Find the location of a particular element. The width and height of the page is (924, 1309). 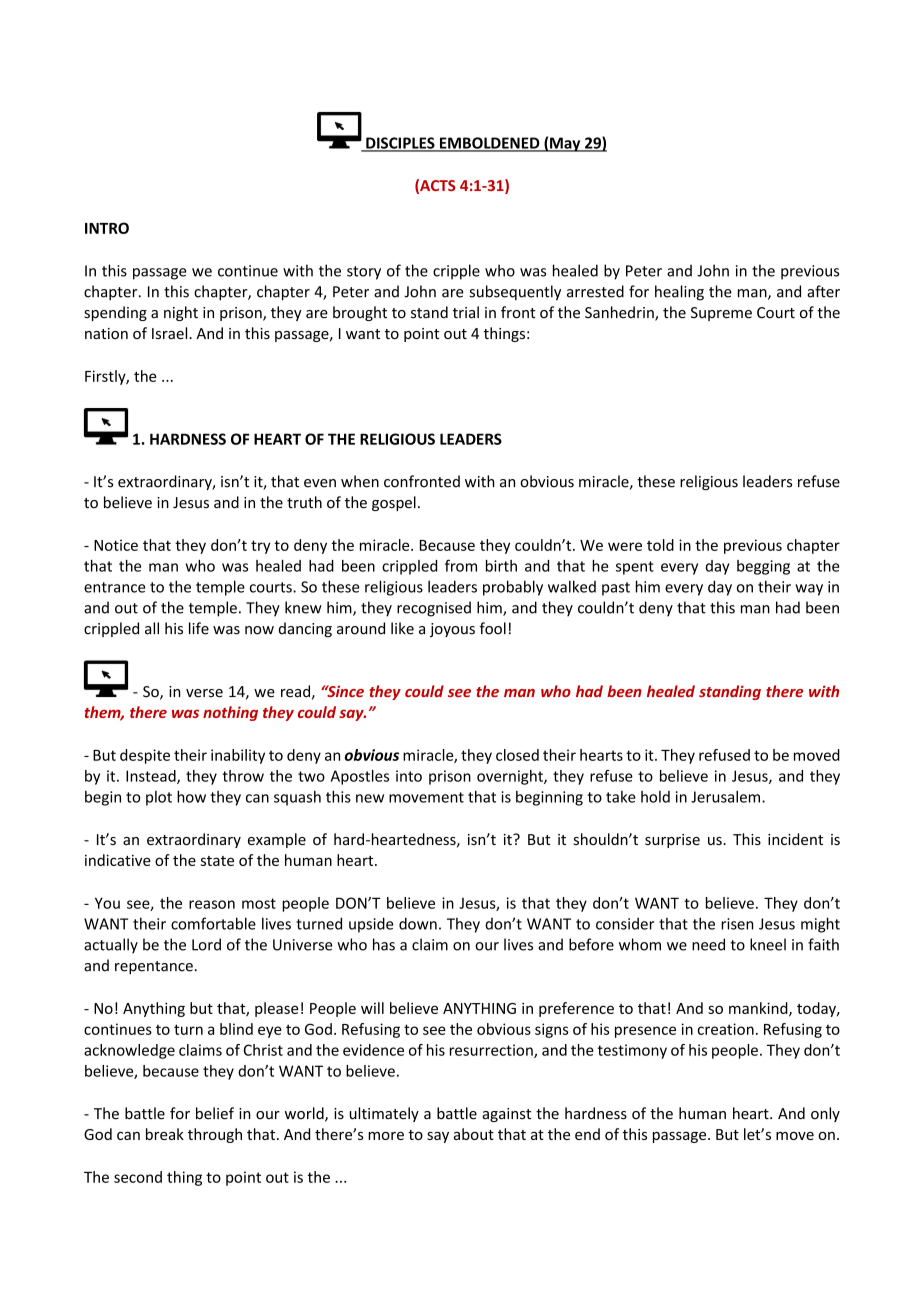

INTRO is located at coordinates (107, 228).
